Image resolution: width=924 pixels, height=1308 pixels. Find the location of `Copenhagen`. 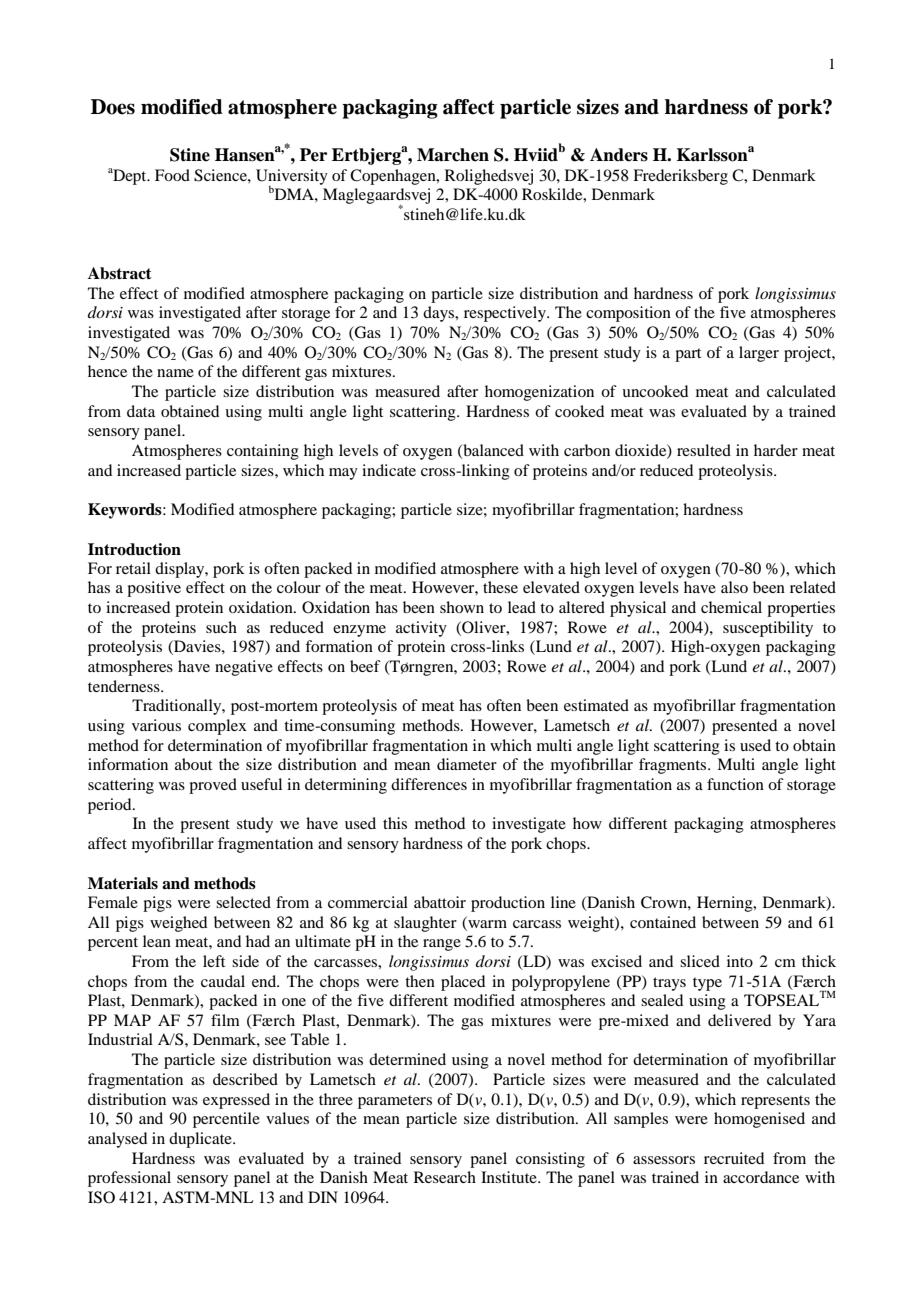

Copenhagen is located at coordinates (394, 177).
